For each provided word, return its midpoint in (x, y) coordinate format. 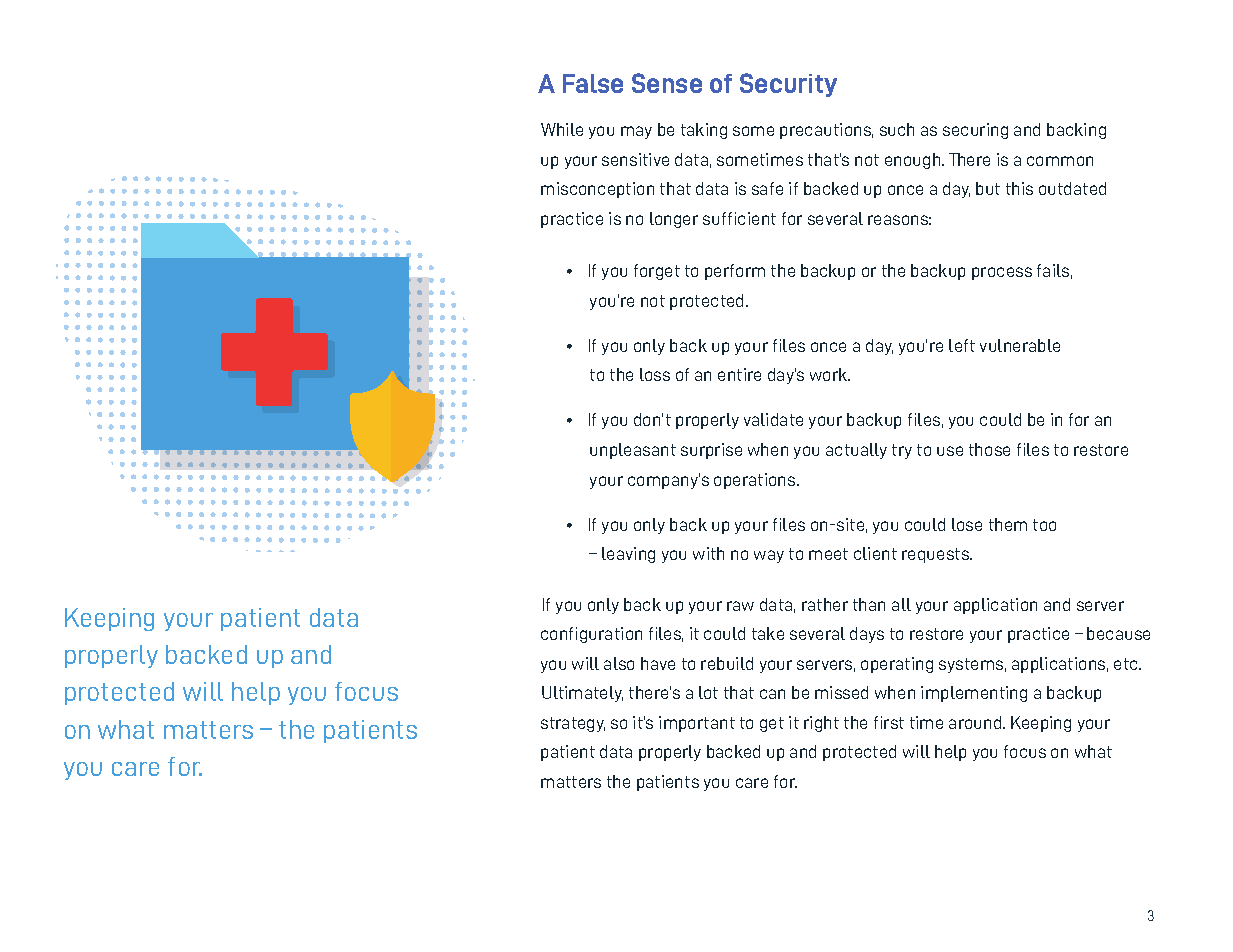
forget (657, 272)
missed (841, 692)
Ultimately (582, 694)
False (593, 83)
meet (828, 554)
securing (975, 131)
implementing (974, 694)
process (1002, 273)
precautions (826, 131)
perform (735, 272)
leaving (628, 555)
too (1044, 525)
